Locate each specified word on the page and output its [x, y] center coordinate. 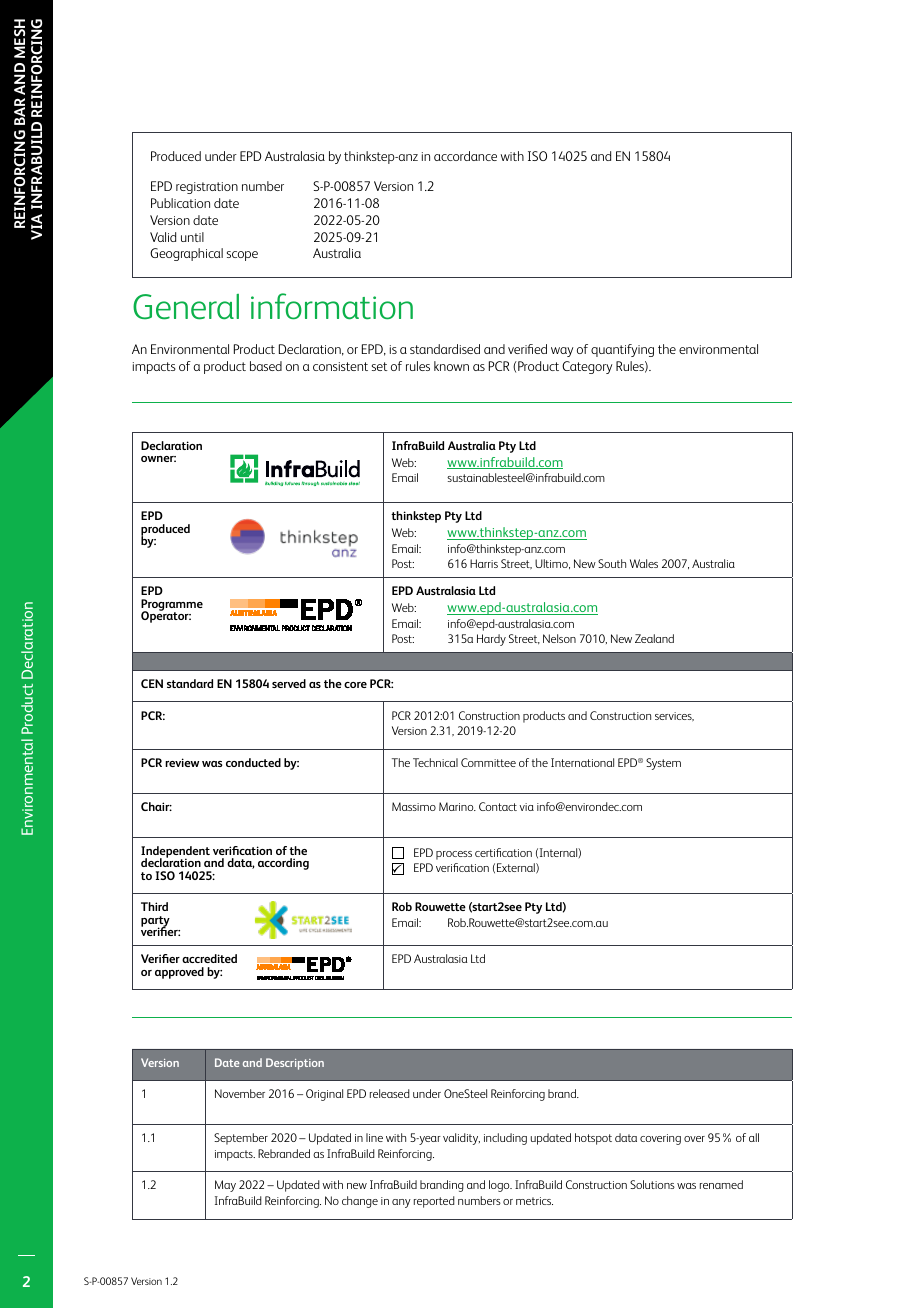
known [451, 366]
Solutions [652, 1184]
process [454, 855]
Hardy [491, 640]
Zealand [654, 638]
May [225, 1186]
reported [434, 1202]
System [663, 764]
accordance [465, 156]
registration [207, 188]
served [289, 683]
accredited [209, 958]
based [266, 366]
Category [587, 367]
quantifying [622, 350]
